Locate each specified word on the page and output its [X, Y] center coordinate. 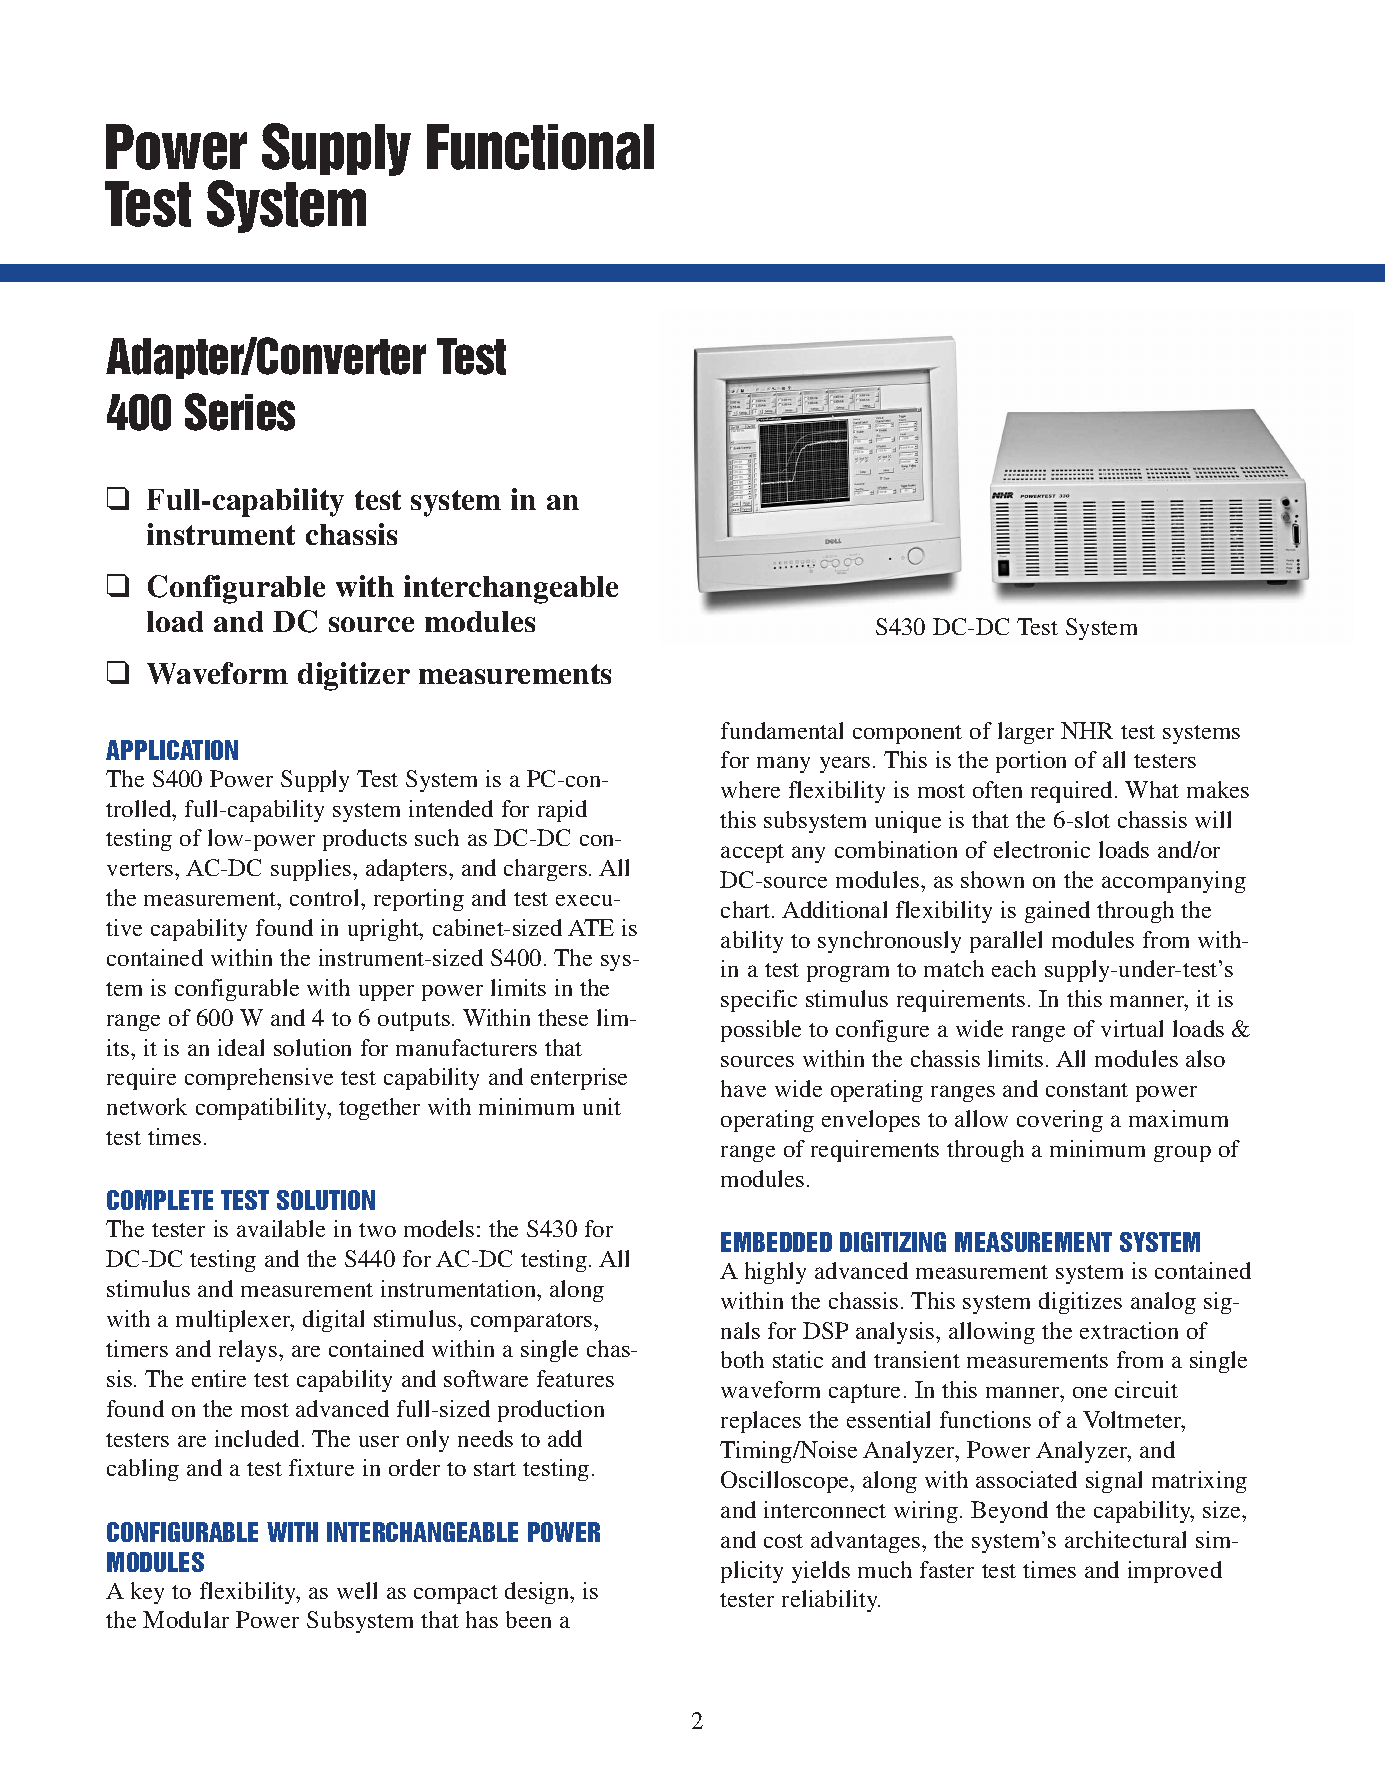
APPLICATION [172, 750]
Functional [540, 147]
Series [240, 412]
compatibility [263, 1109]
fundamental [782, 730]
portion [1031, 762]
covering [1060, 1121]
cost [783, 1541]
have [743, 1088]
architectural [1125, 1539]
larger [1026, 733]
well [357, 1590]
